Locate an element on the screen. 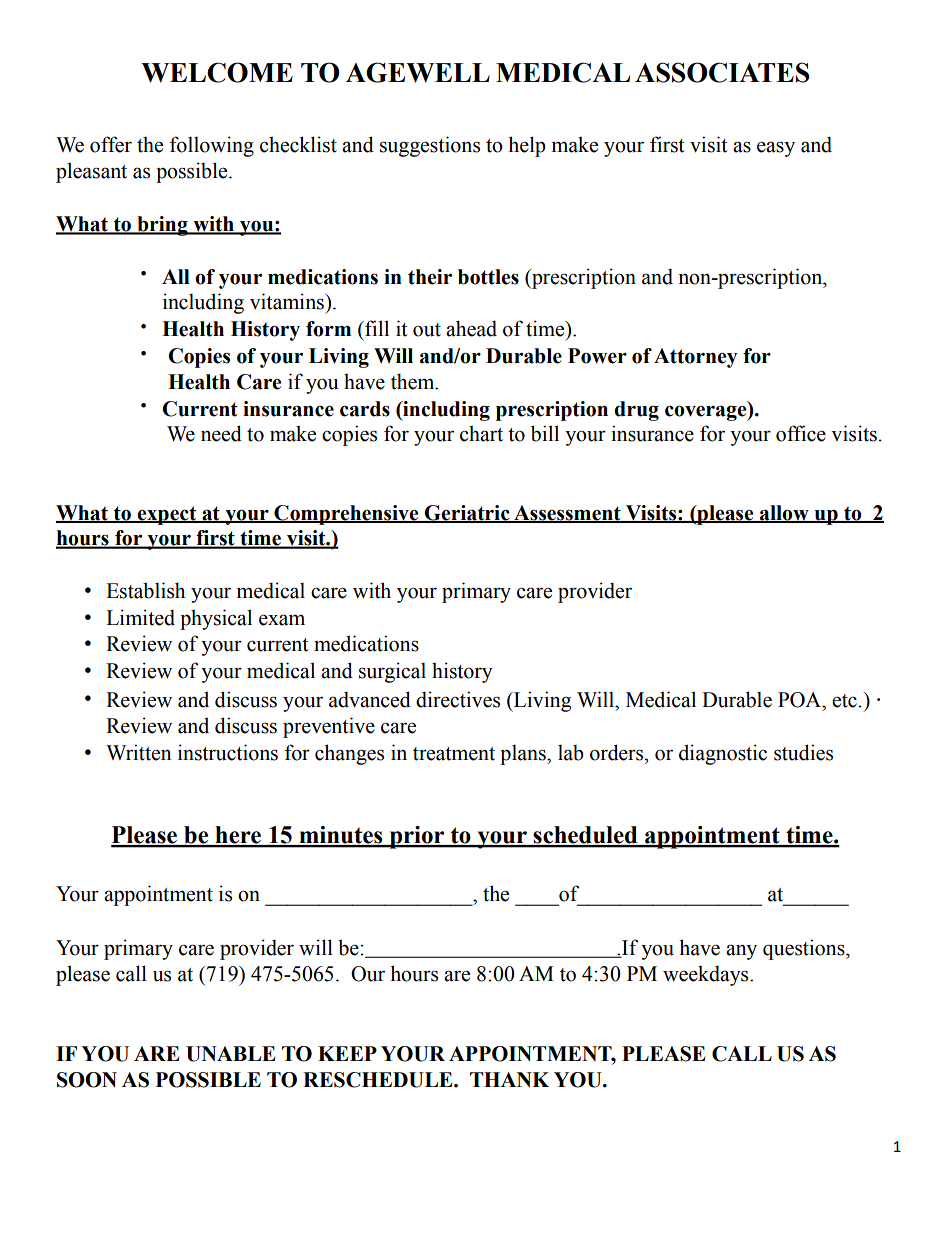 The height and width of the screenshot is (1233, 952). THANK is located at coordinates (509, 1079).
